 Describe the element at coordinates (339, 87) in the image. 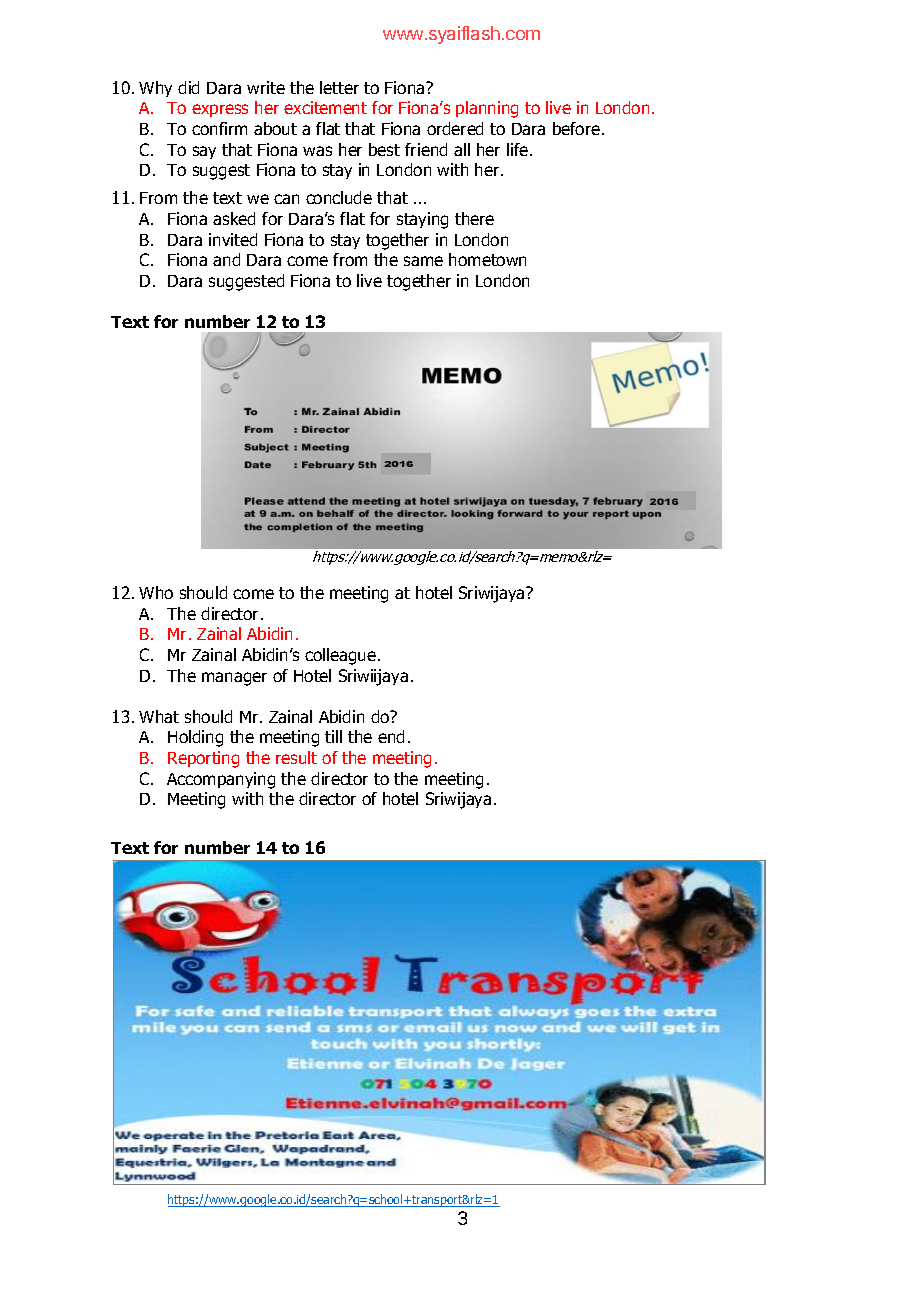

I see `letter` at that location.
